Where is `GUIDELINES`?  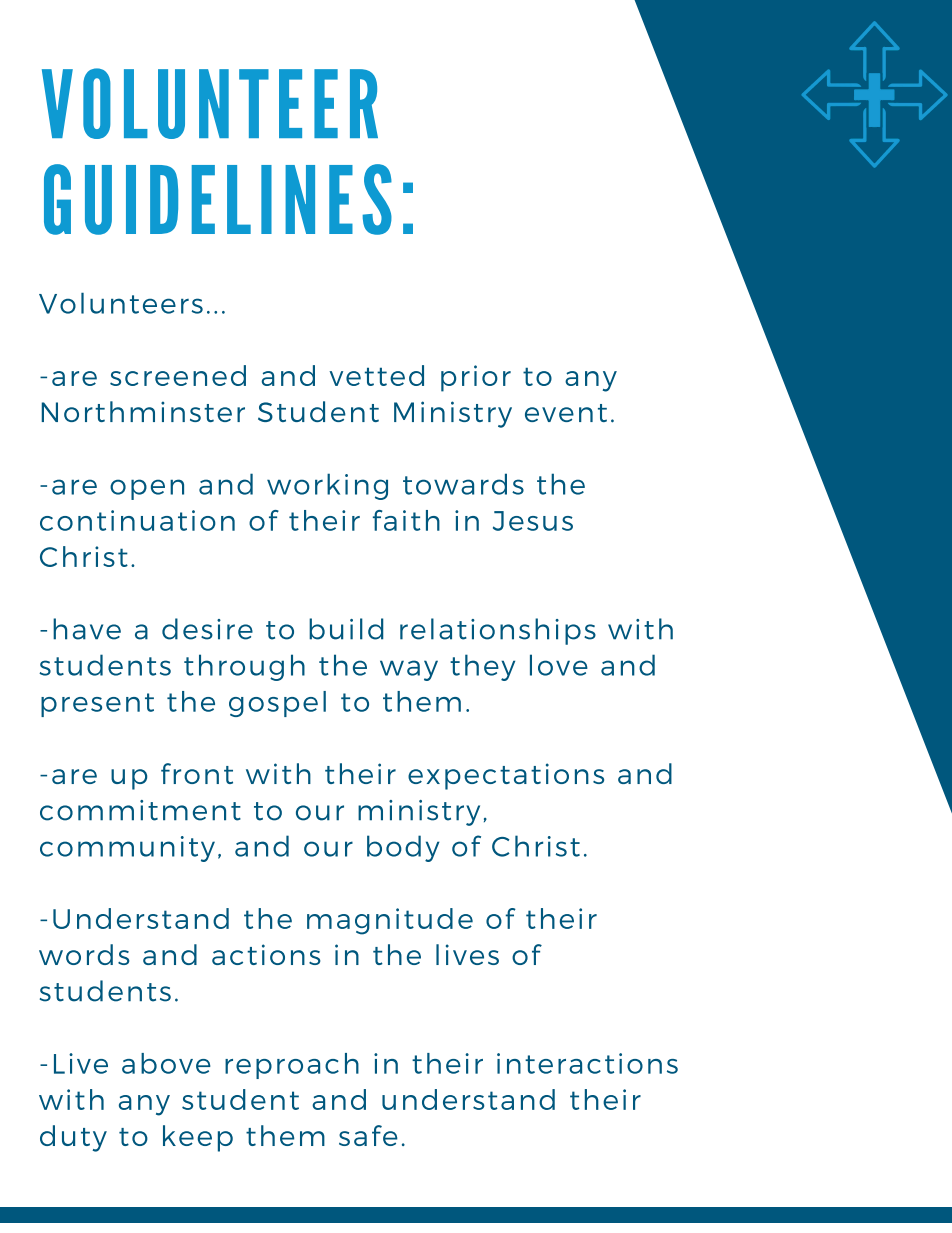 GUIDELINES is located at coordinates (218, 199).
